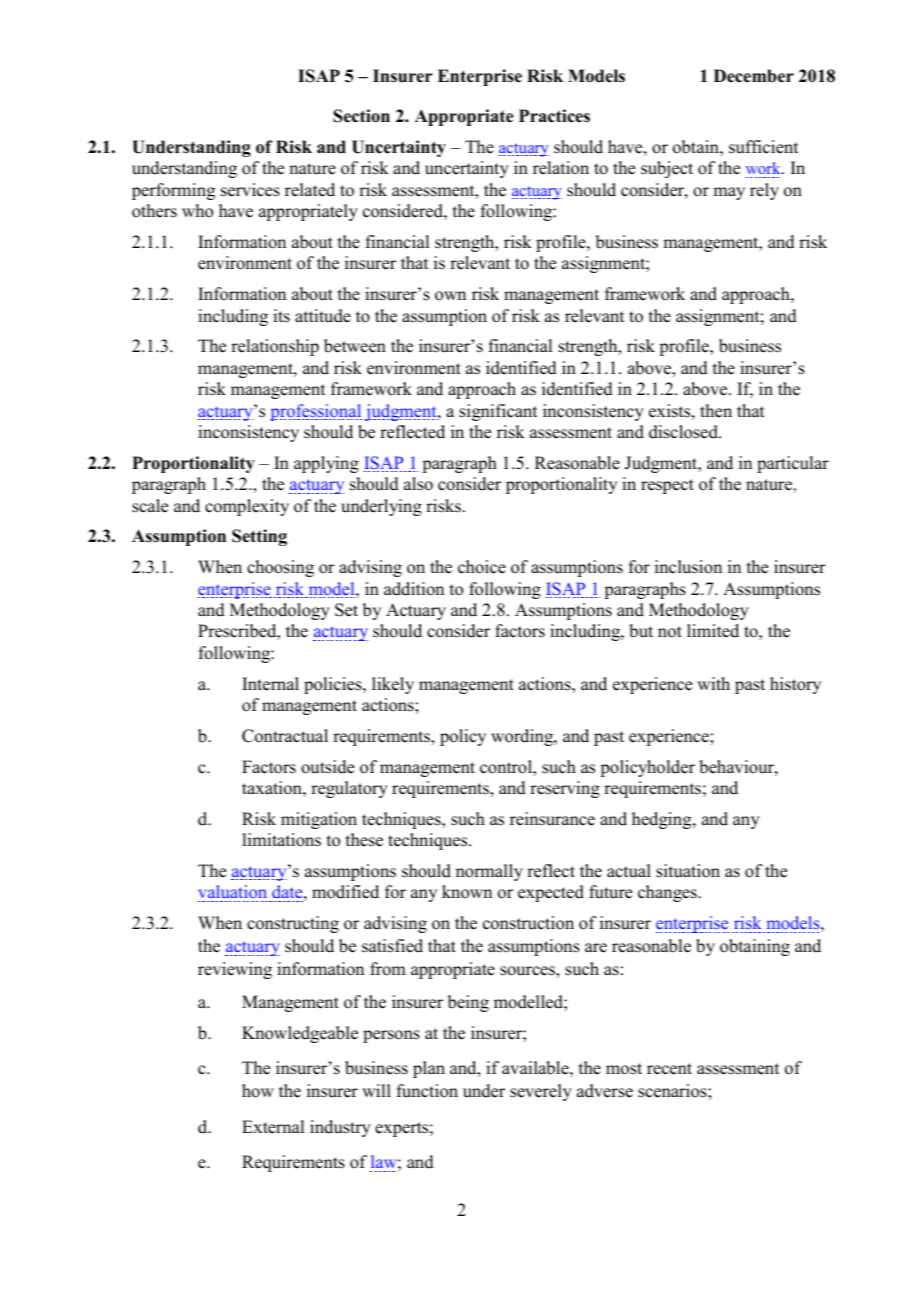  What do you see at coordinates (554, 116) in the page?
I see `Practices` at bounding box center [554, 116].
